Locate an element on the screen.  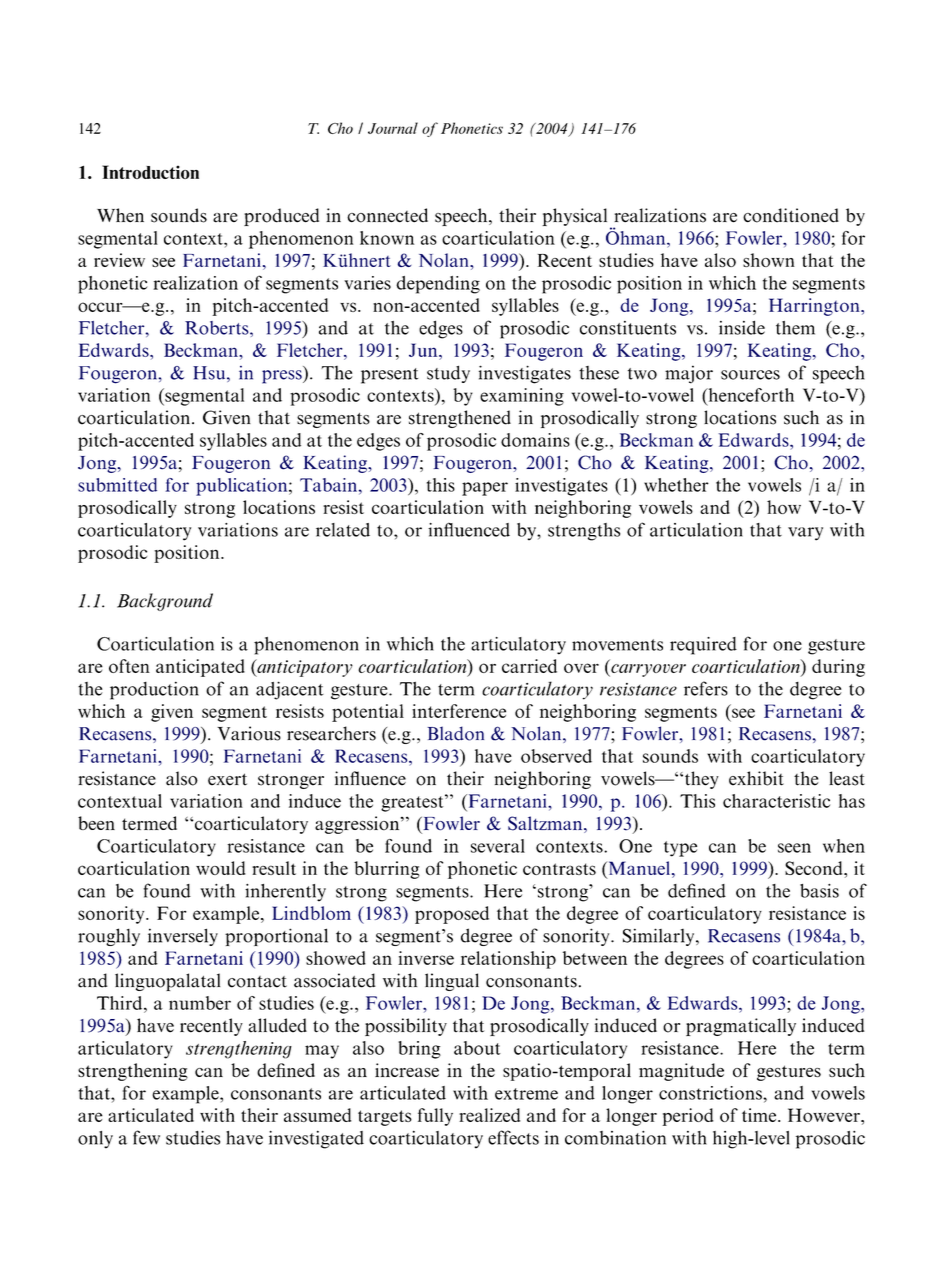
Journal is located at coordinates (393, 128).
